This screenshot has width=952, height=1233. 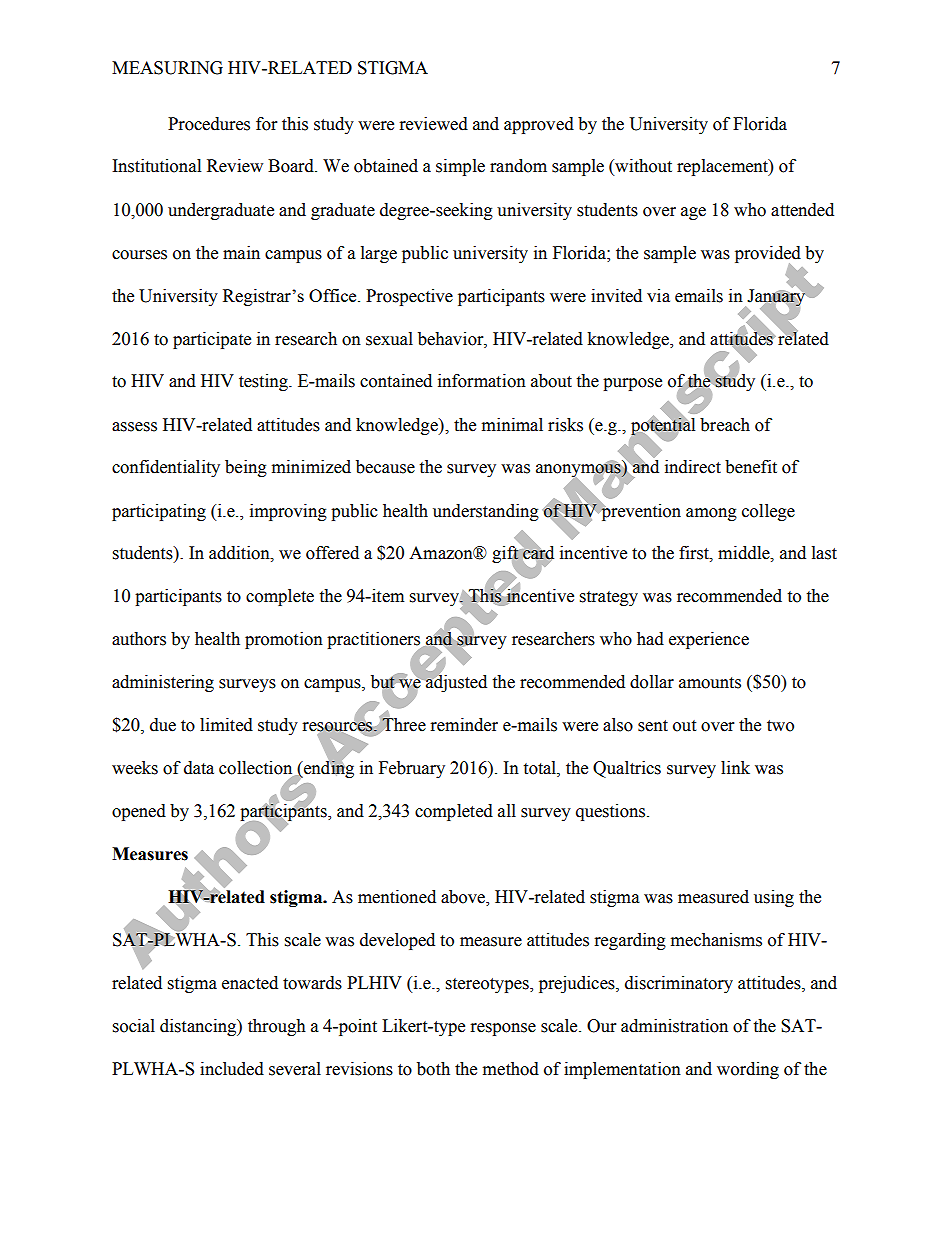 What do you see at coordinates (486, 512) in the screenshot?
I see `understanding` at bounding box center [486, 512].
